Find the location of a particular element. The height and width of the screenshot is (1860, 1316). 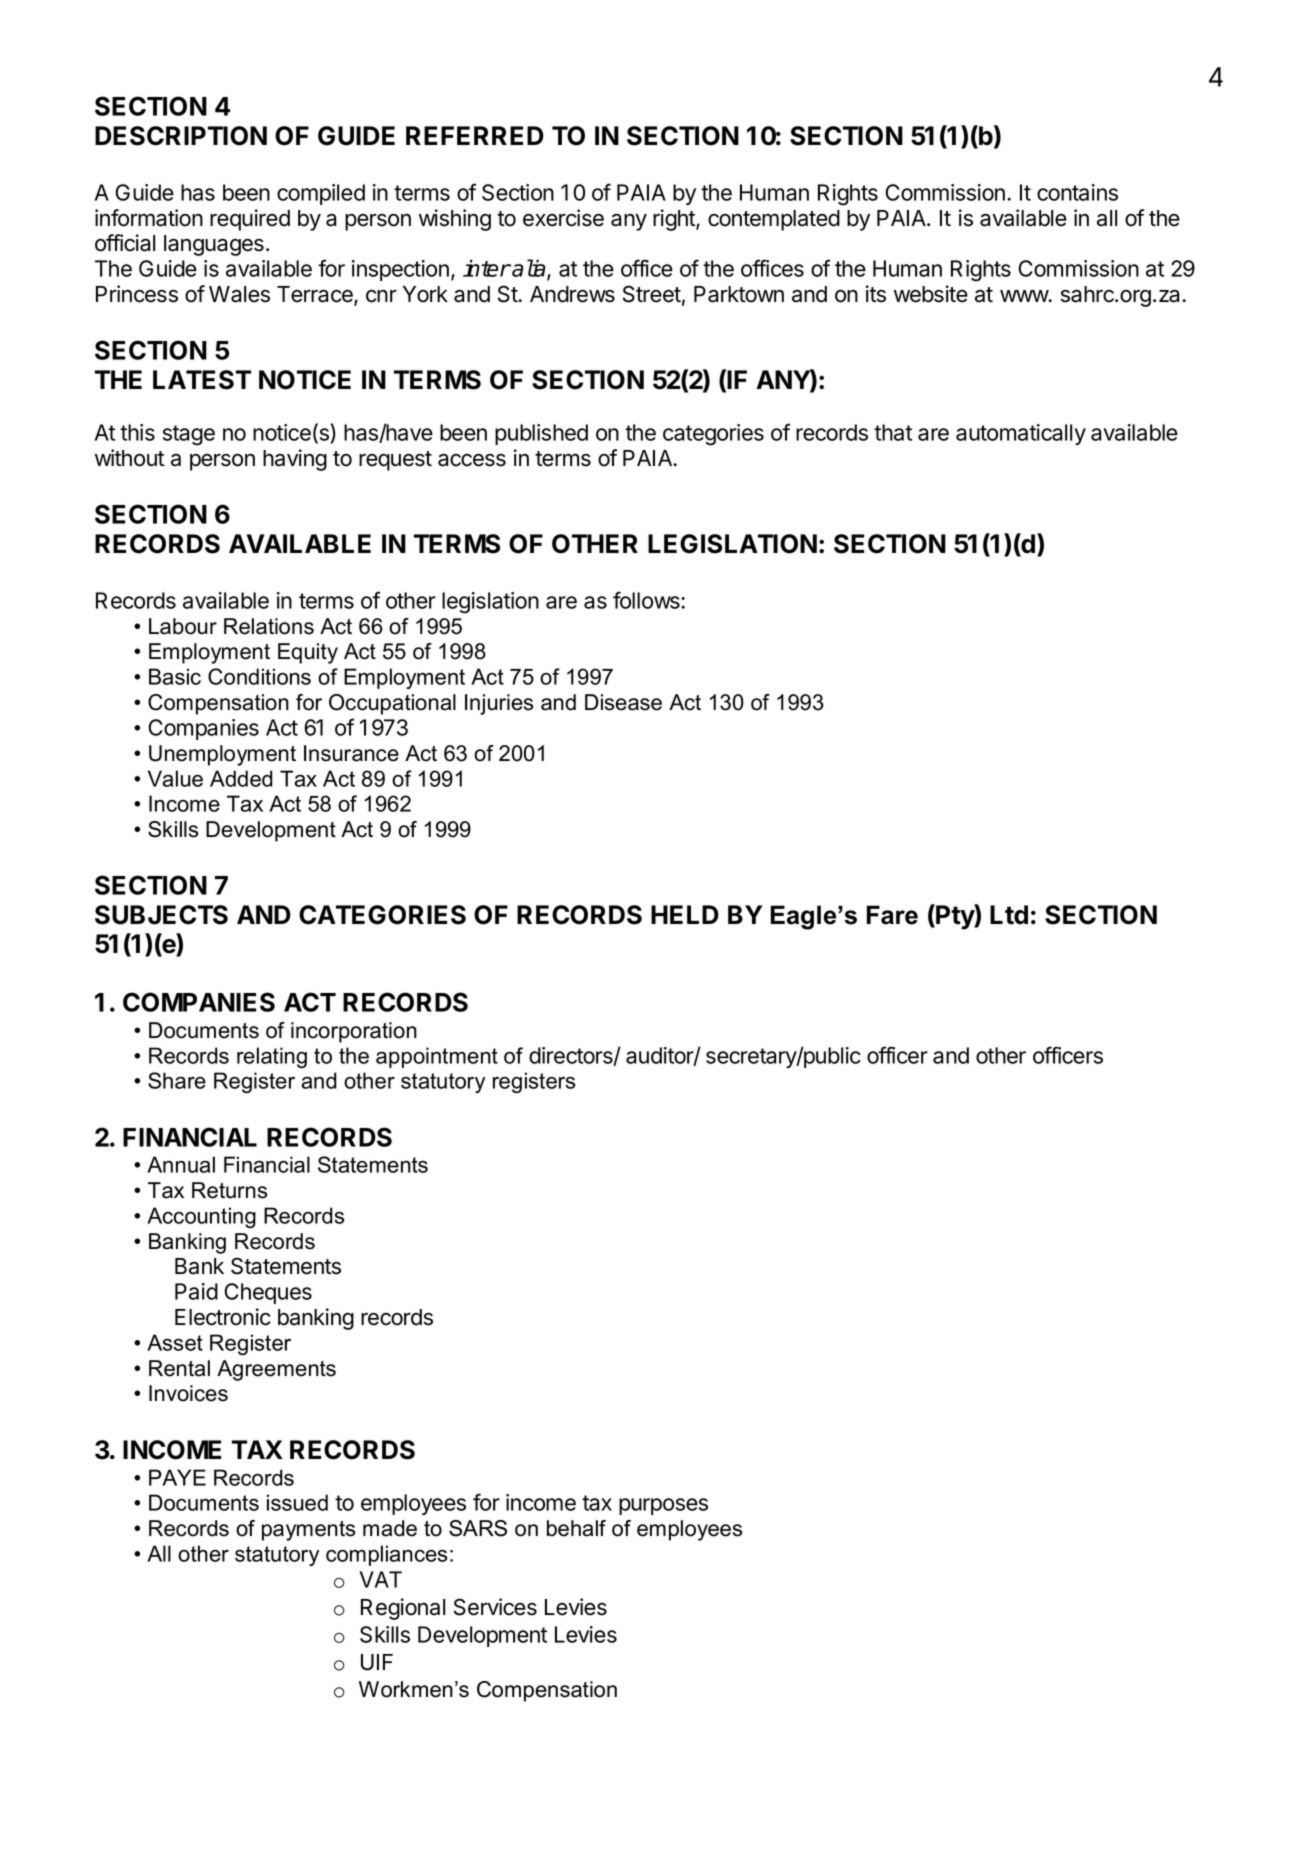

automatically is located at coordinates (1021, 434).
